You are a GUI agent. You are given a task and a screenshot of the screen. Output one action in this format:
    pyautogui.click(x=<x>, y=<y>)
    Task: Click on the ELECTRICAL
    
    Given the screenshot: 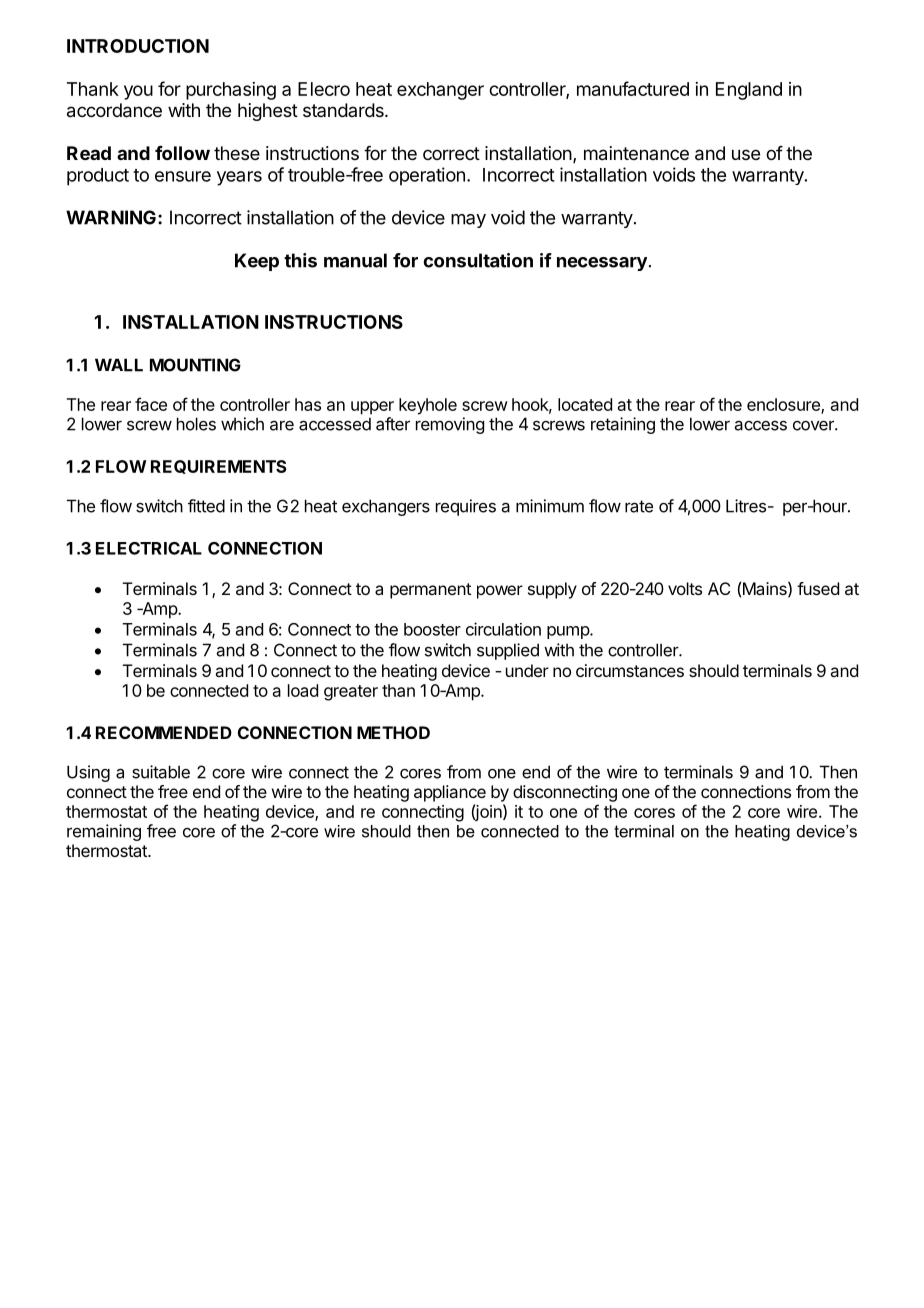 What is the action you would take?
    pyautogui.click(x=149, y=548)
